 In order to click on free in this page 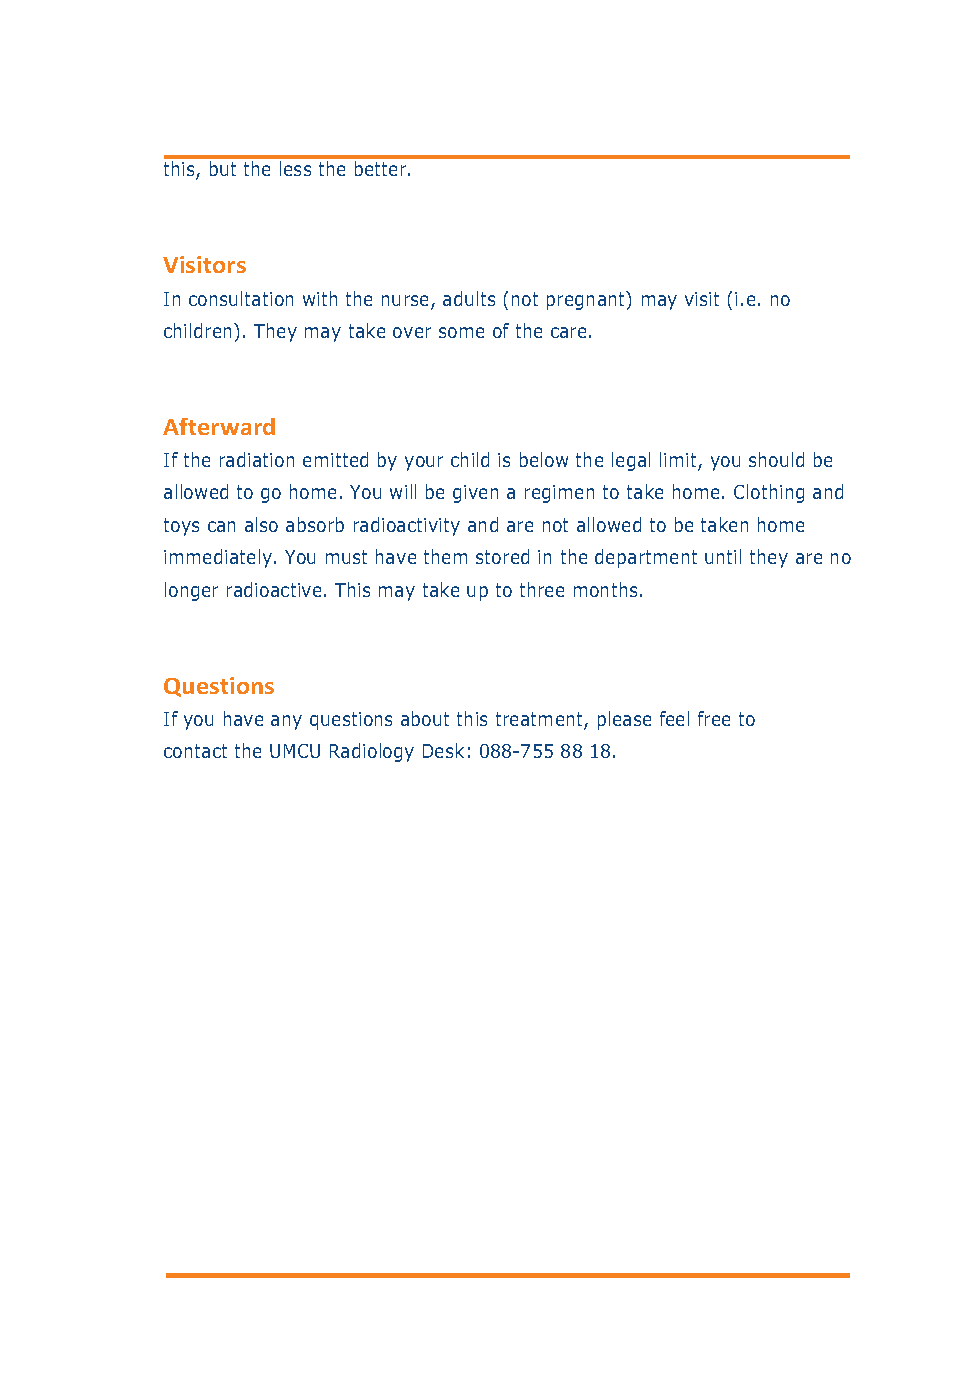, I will do `click(714, 718)`.
